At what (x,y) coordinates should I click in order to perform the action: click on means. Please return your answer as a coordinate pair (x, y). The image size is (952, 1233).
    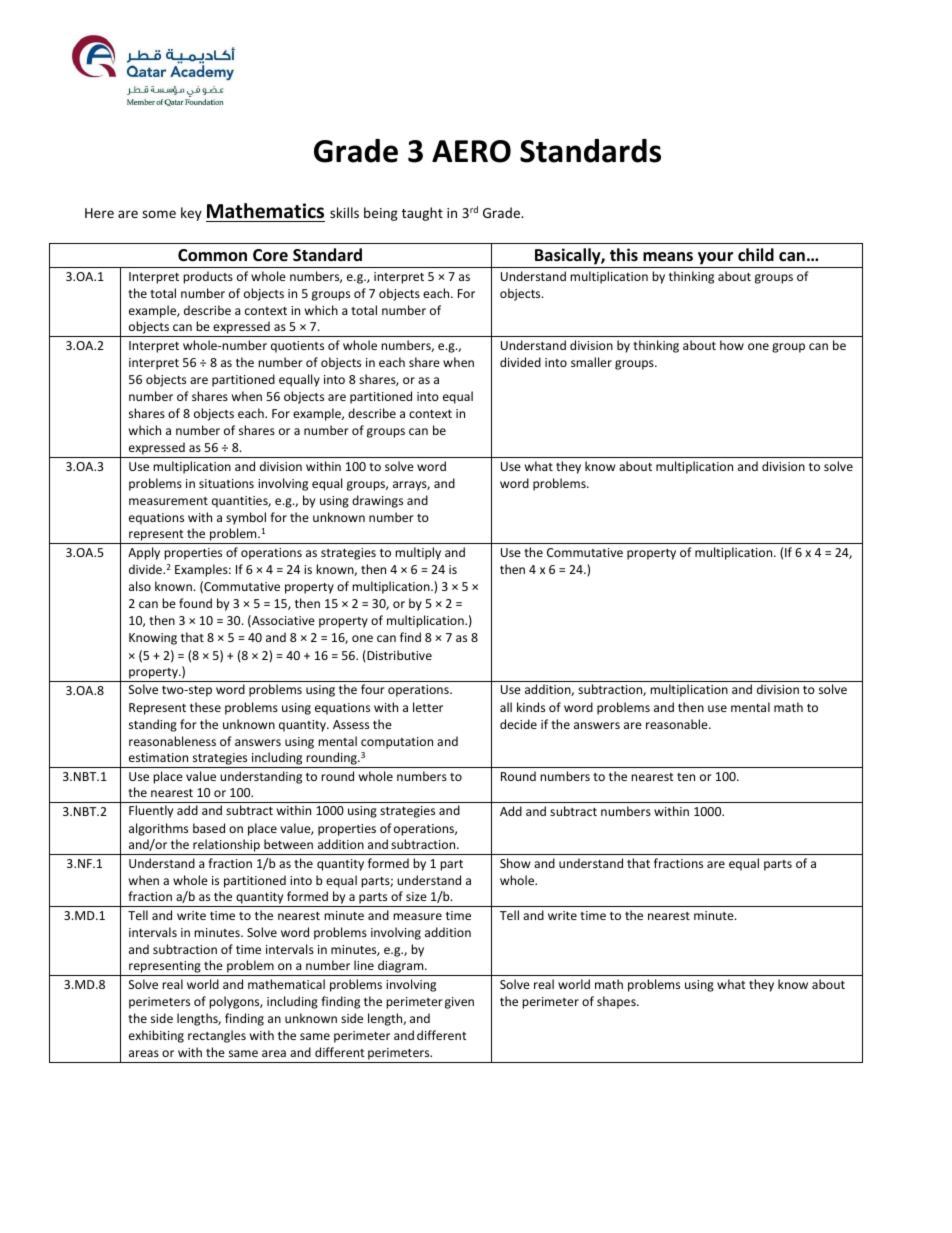
    Looking at the image, I should click on (668, 257).
